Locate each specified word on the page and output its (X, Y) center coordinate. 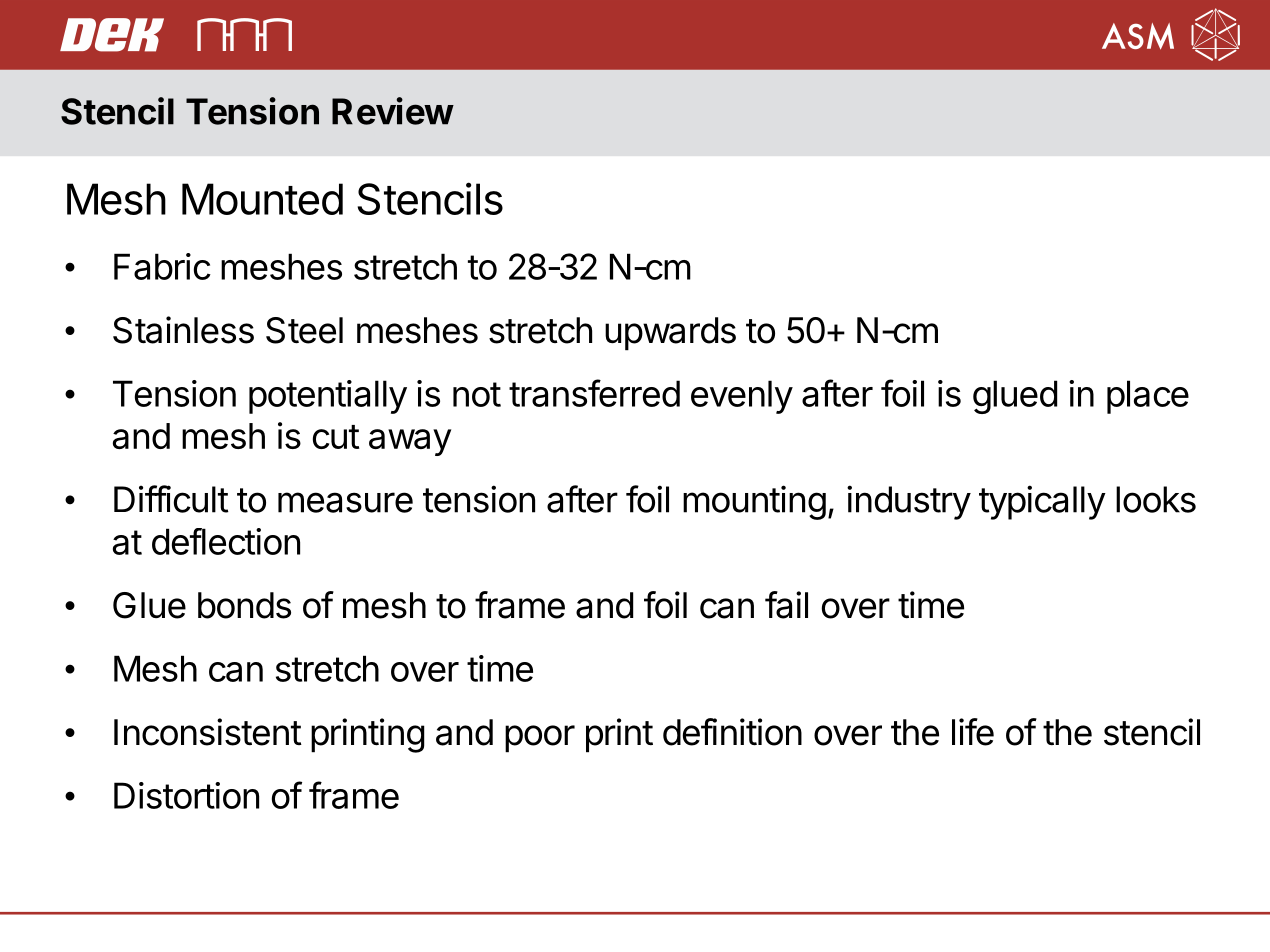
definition (732, 732)
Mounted (262, 199)
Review (393, 111)
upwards (670, 334)
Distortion (186, 795)
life (973, 732)
